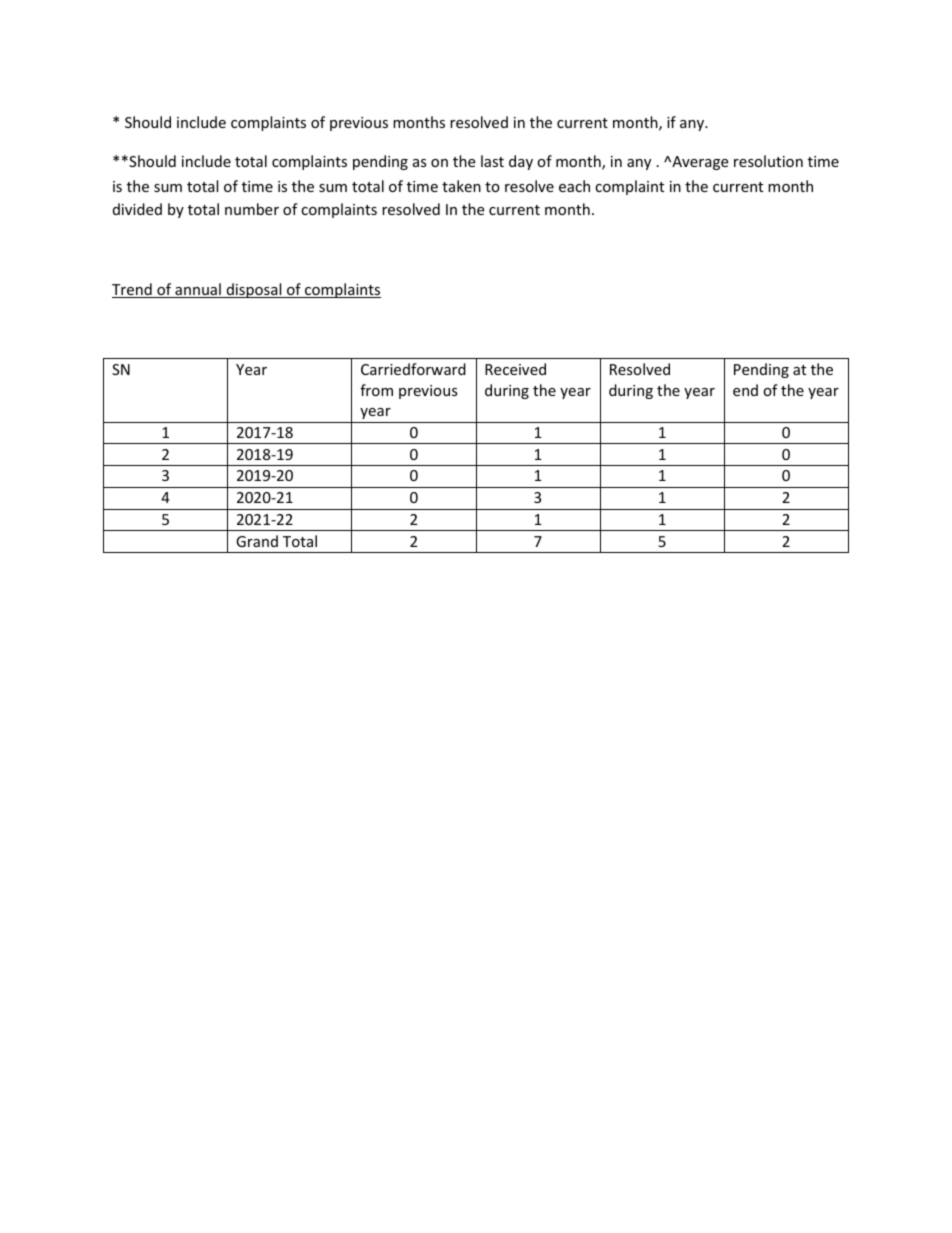  I want to click on annual, so click(198, 290).
